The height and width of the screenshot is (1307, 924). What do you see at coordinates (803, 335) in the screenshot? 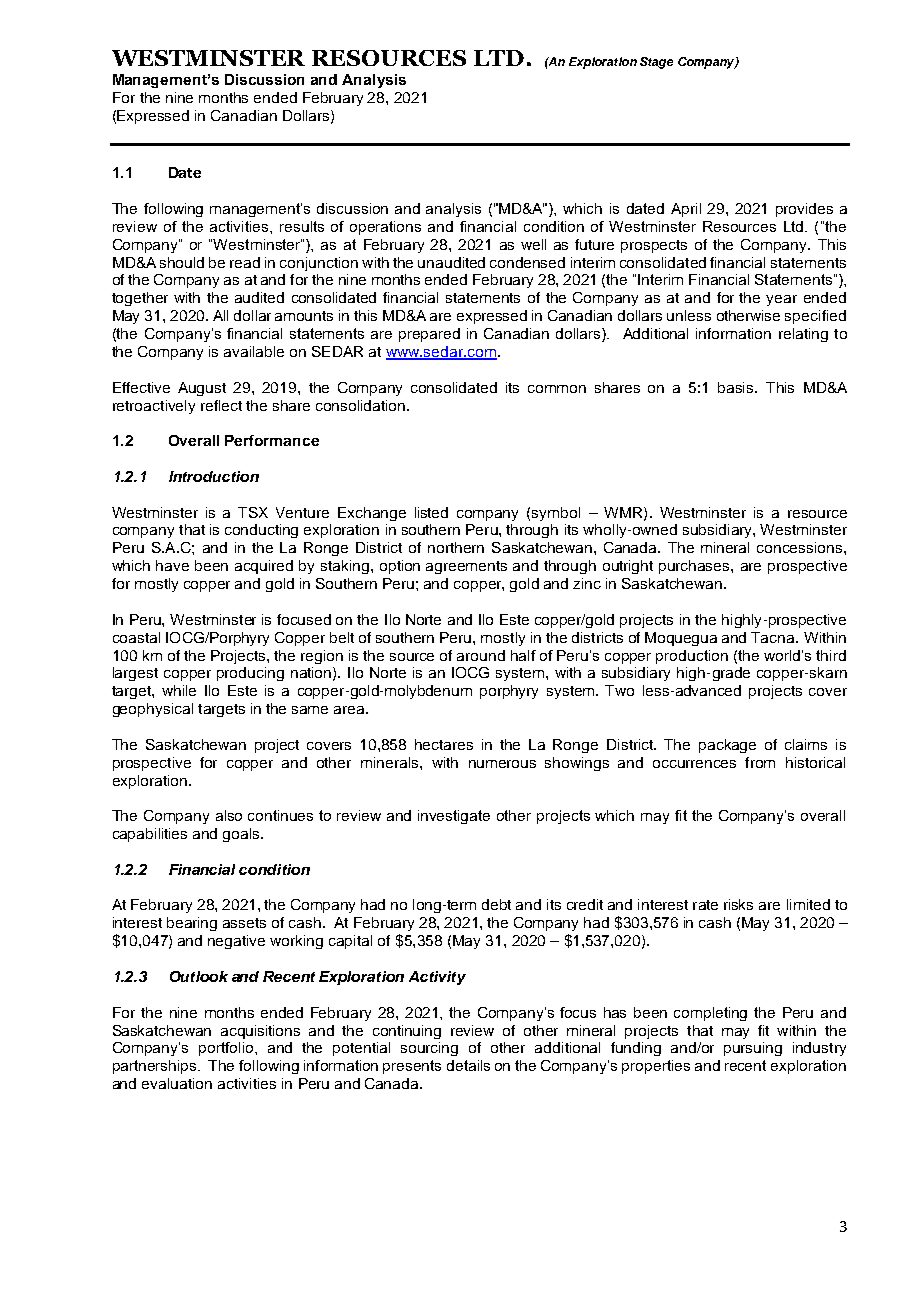
I see `relating` at bounding box center [803, 335].
